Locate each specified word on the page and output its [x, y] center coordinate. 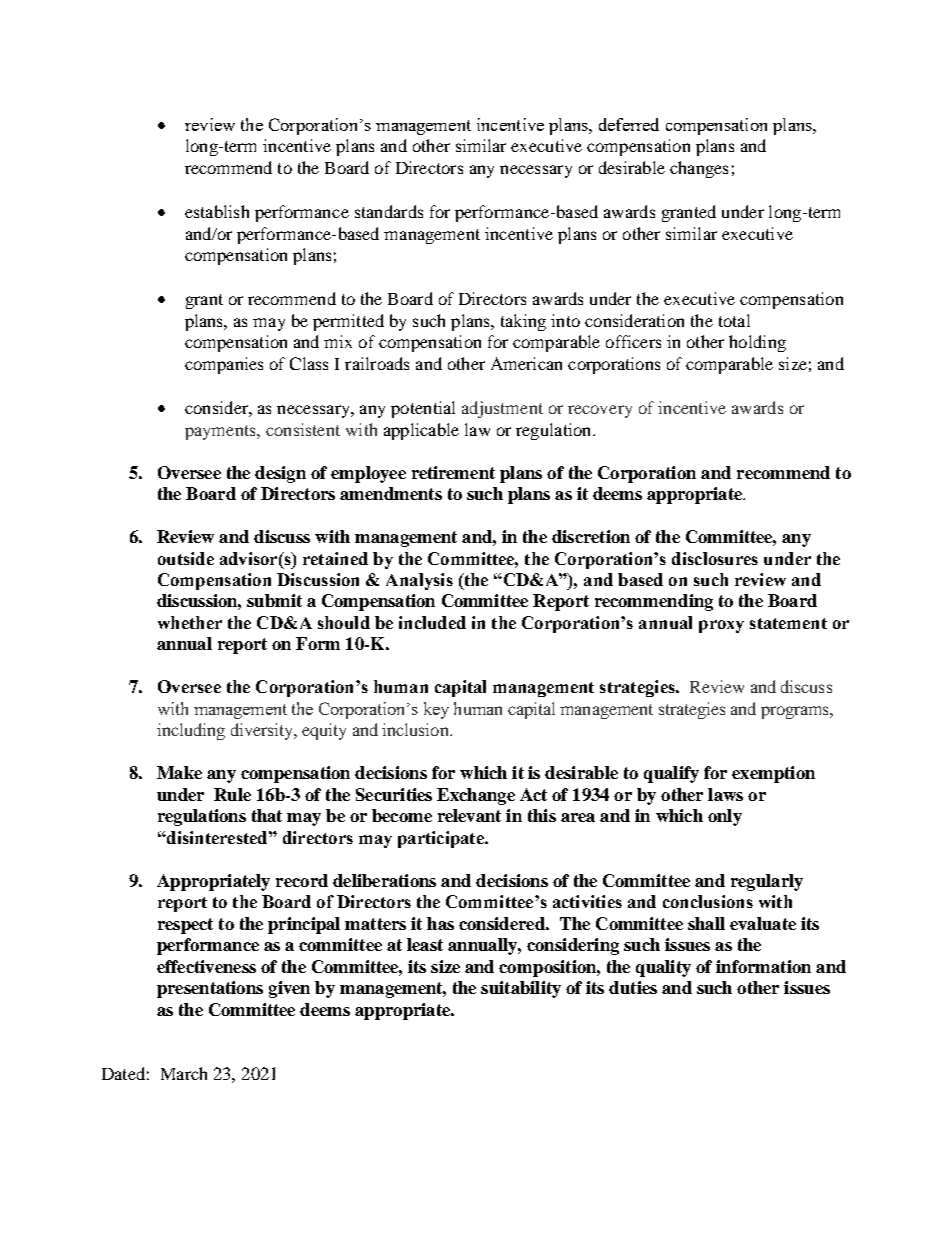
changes [699, 169]
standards [389, 211]
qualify [671, 774]
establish [217, 211]
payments [221, 432]
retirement [453, 472]
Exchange [476, 796]
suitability [521, 989]
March [184, 1073]
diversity [263, 731]
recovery [600, 411]
